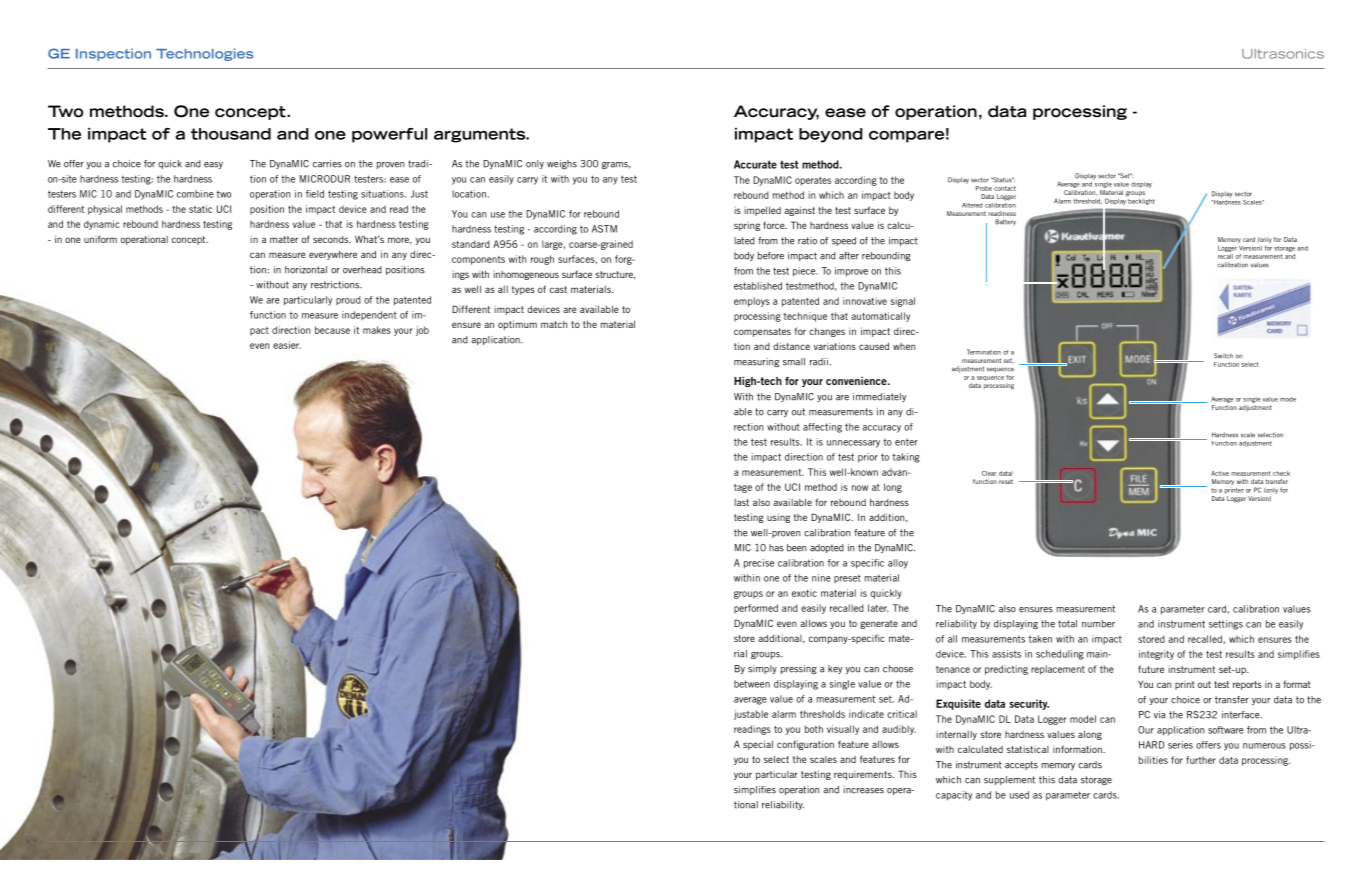 The width and height of the document is (1372, 887). Describe the element at coordinates (1201, 760) in the document. I see `further` at that location.
